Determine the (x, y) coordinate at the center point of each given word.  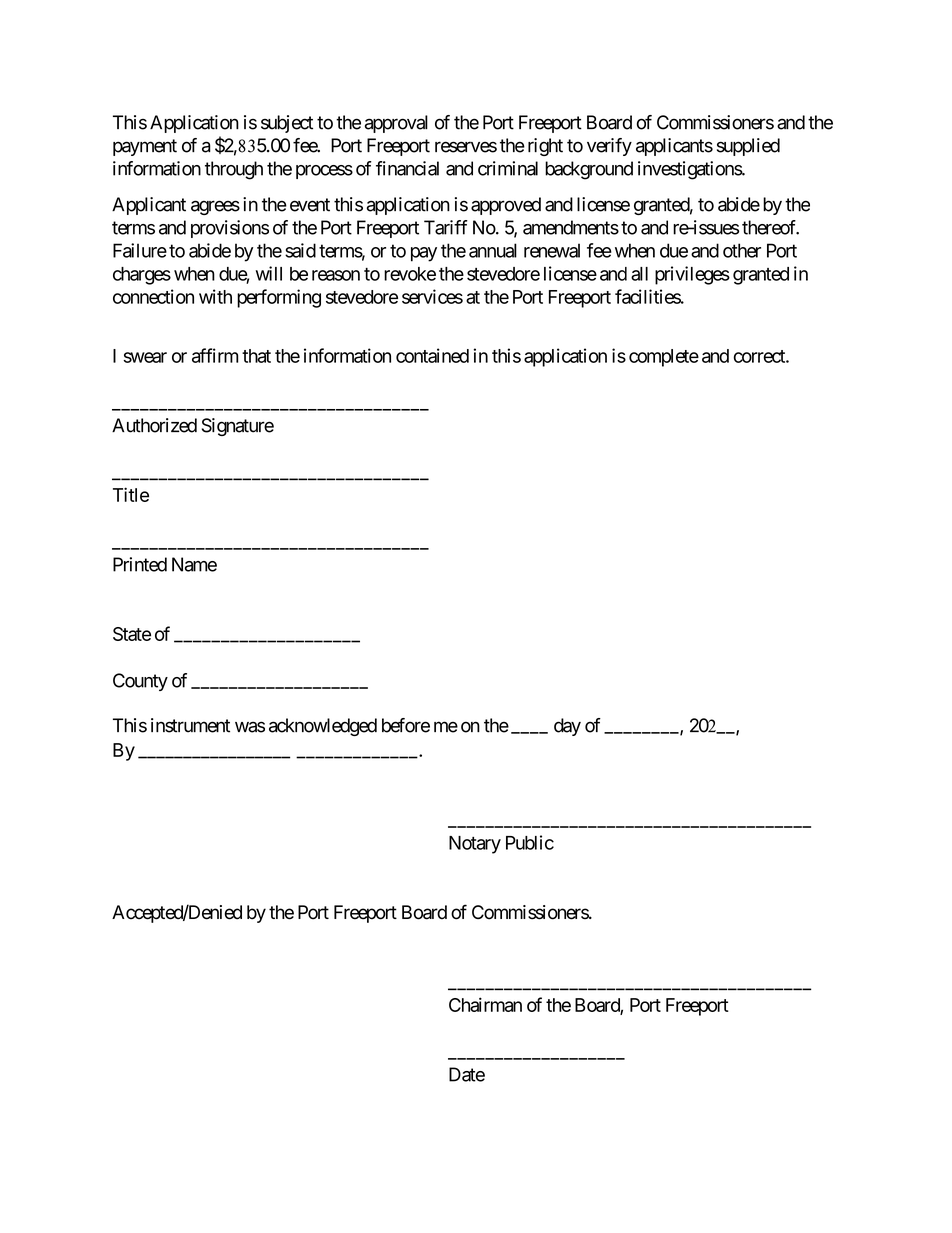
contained (432, 355)
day (567, 727)
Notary (475, 845)
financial (407, 168)
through (234, 170)
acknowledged (323, 727)
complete (664, 358)
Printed (140, 564)
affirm (215, 355)
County (140, 682)
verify (609, 147)
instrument (190, 725)
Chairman (485, 1004)
